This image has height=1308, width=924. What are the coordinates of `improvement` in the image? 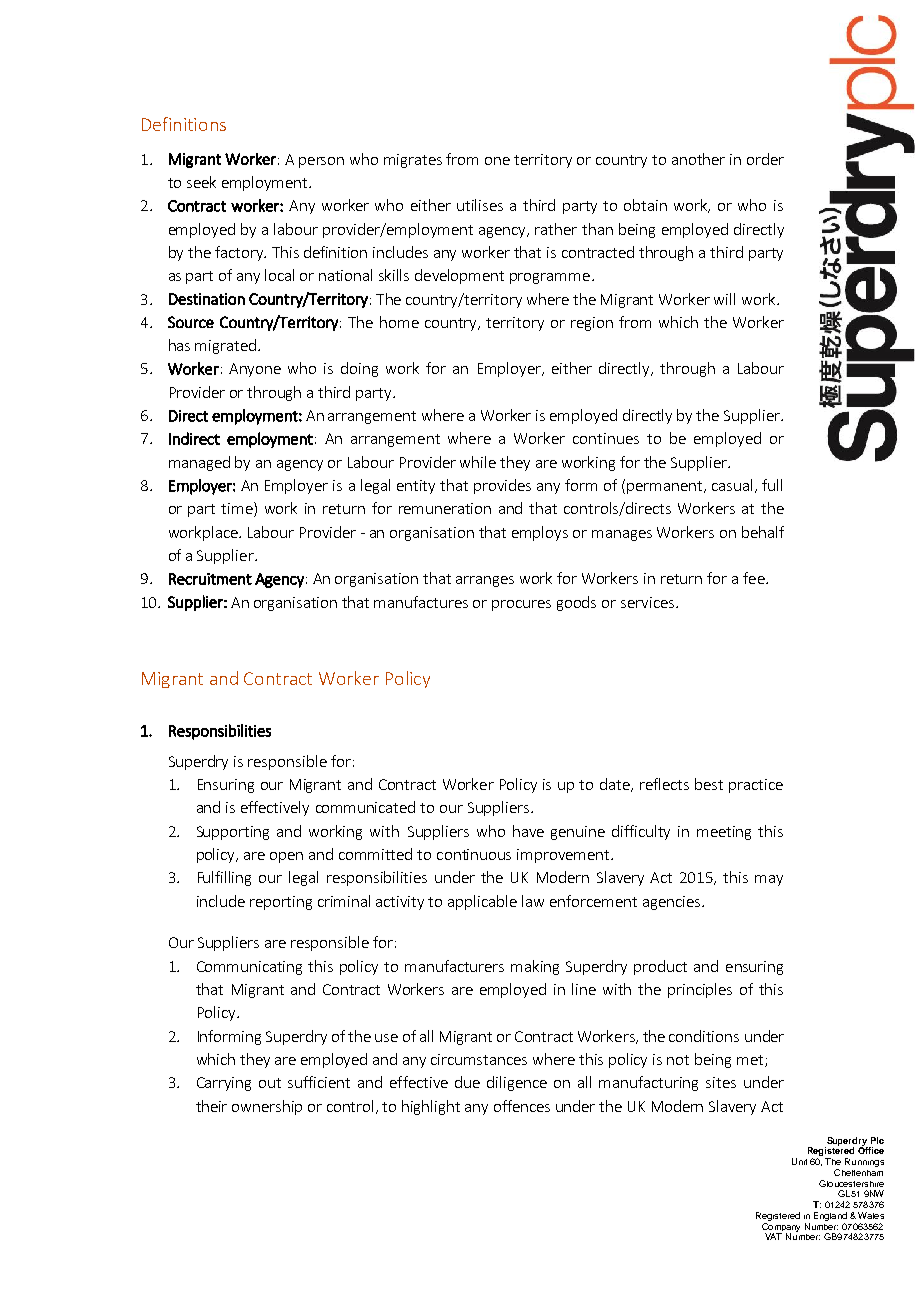 It's located at (564, 856).
